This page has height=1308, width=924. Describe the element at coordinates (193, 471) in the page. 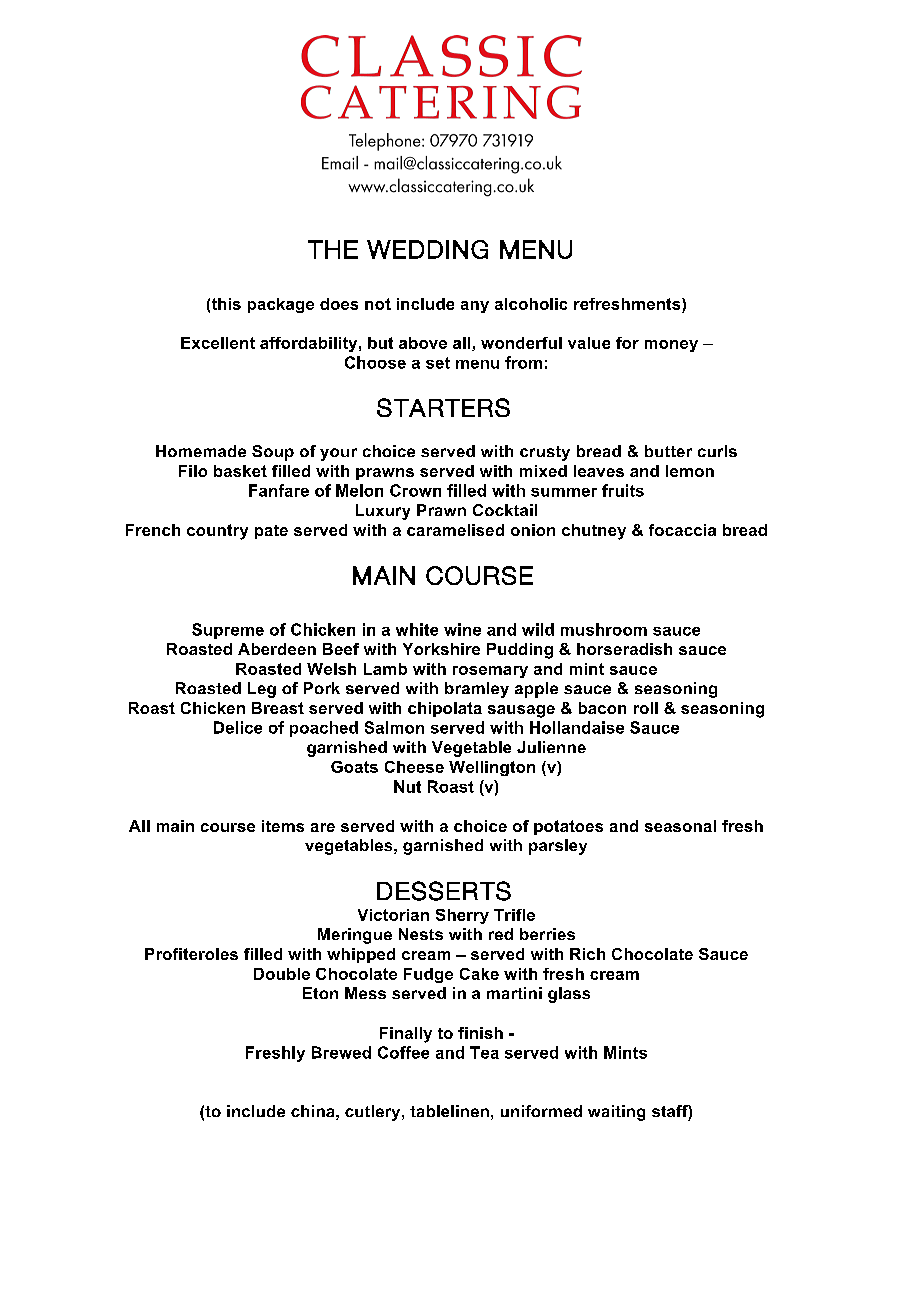

I see `Filo` at that location.
